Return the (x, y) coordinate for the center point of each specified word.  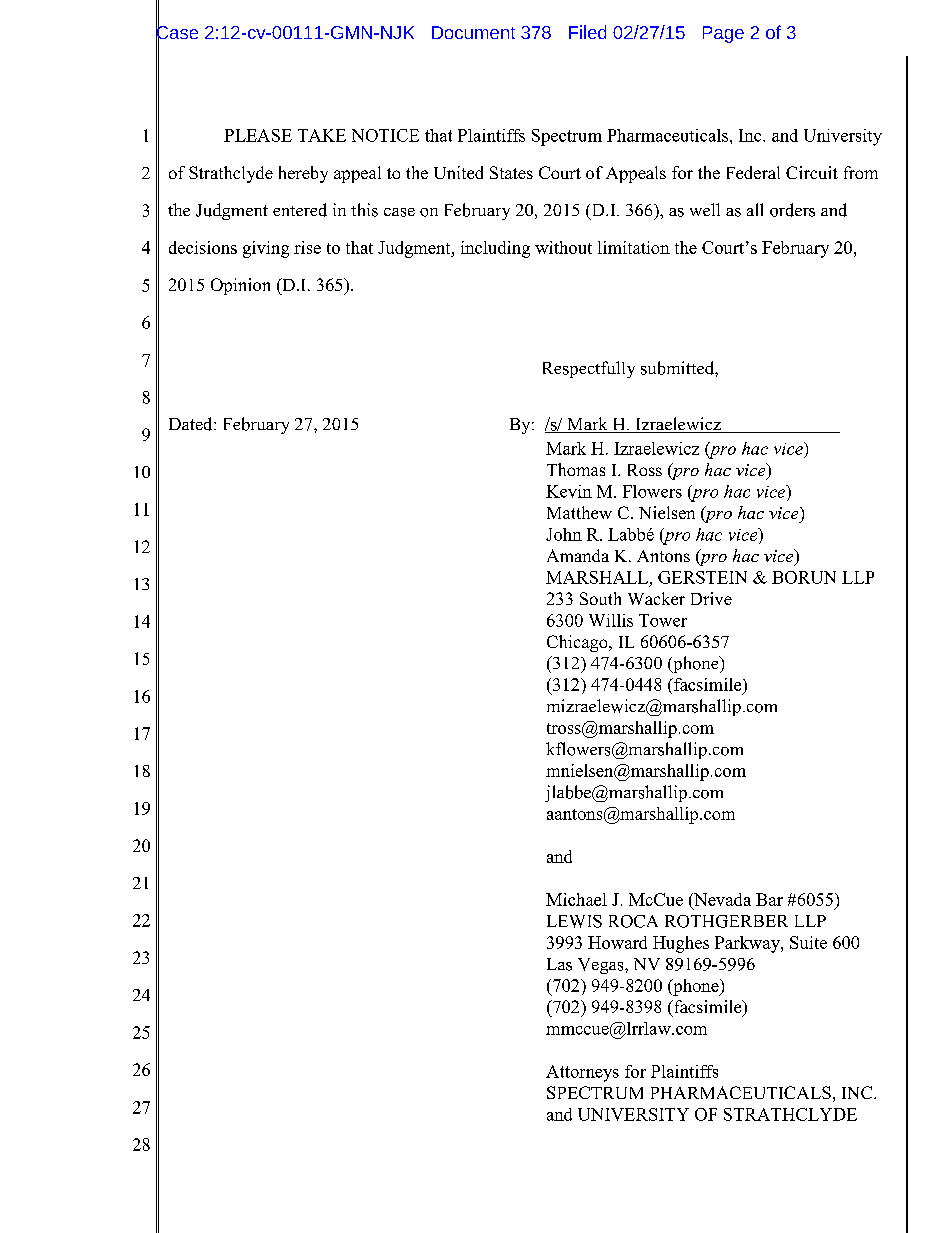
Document (473, 32)
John (564, 534)
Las (559, 964)
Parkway (748, 944)
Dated (192, 424)
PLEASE (258, 135)
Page (723, 34)
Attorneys (582, 1073)
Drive (711, 598)
